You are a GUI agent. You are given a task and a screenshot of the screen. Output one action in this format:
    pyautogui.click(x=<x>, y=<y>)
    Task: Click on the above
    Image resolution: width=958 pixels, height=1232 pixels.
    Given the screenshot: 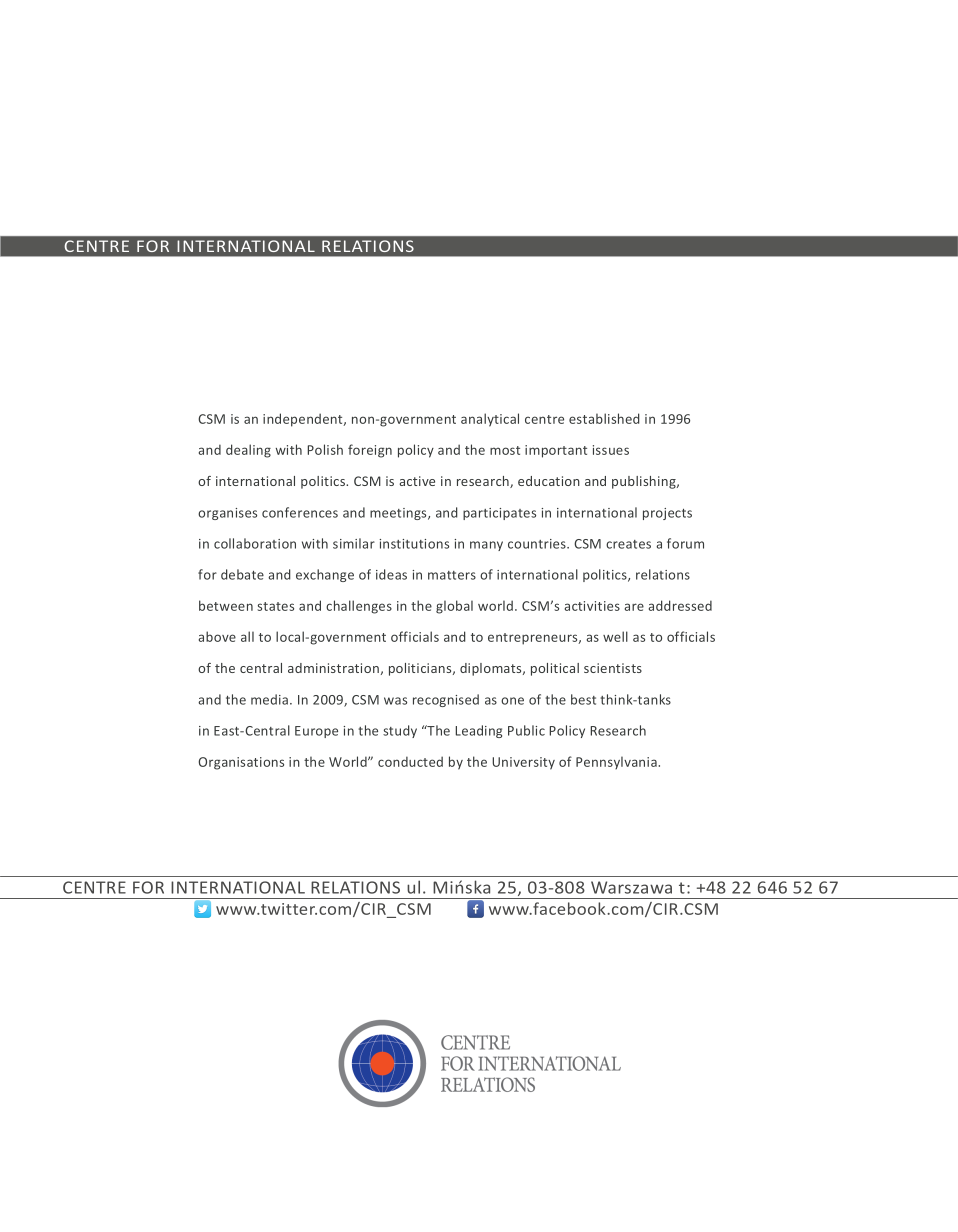 What is the action you would take?
    pyautogui.click(x=217, y=636)
